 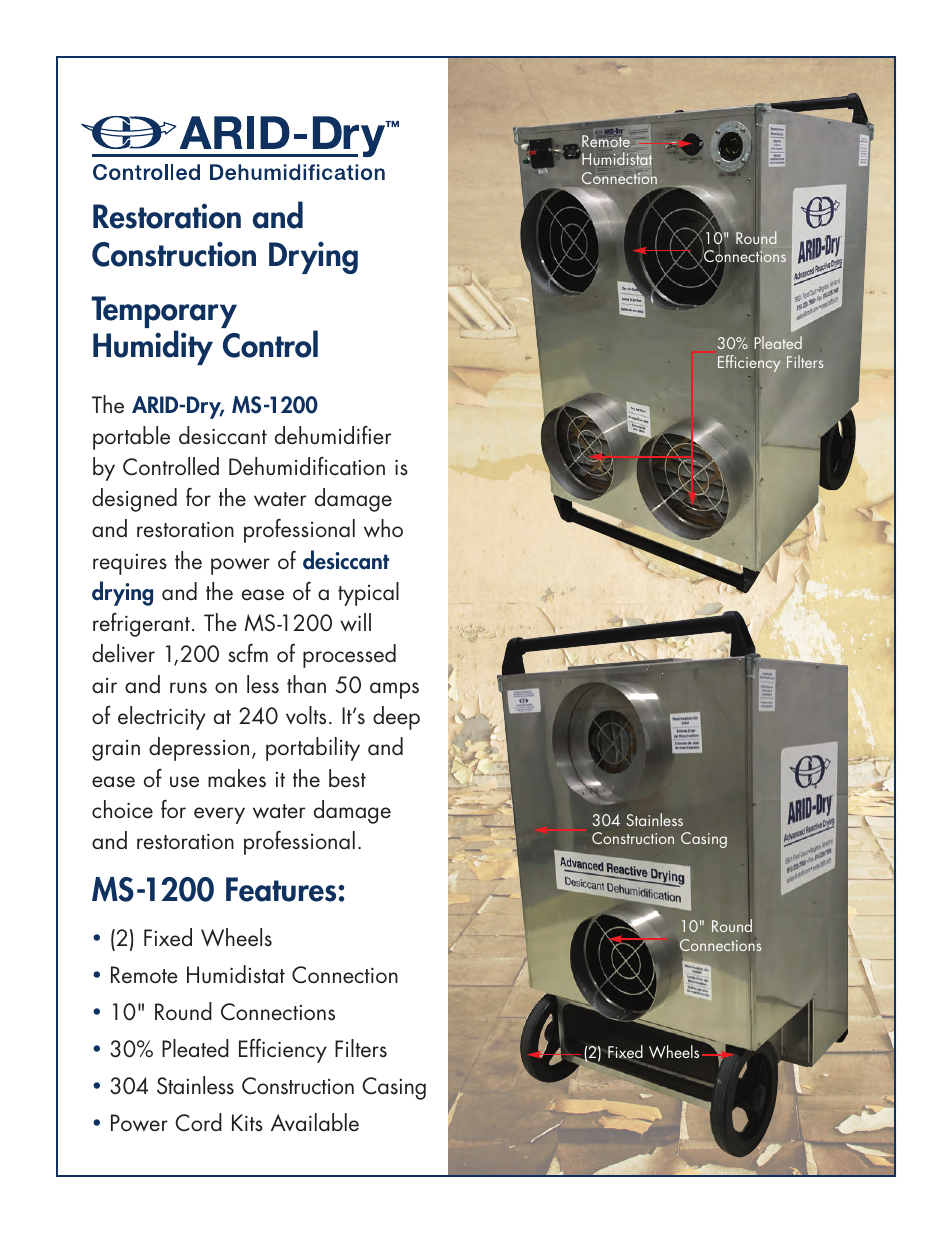 I want to click on makes, so click(x=237, y=778).
